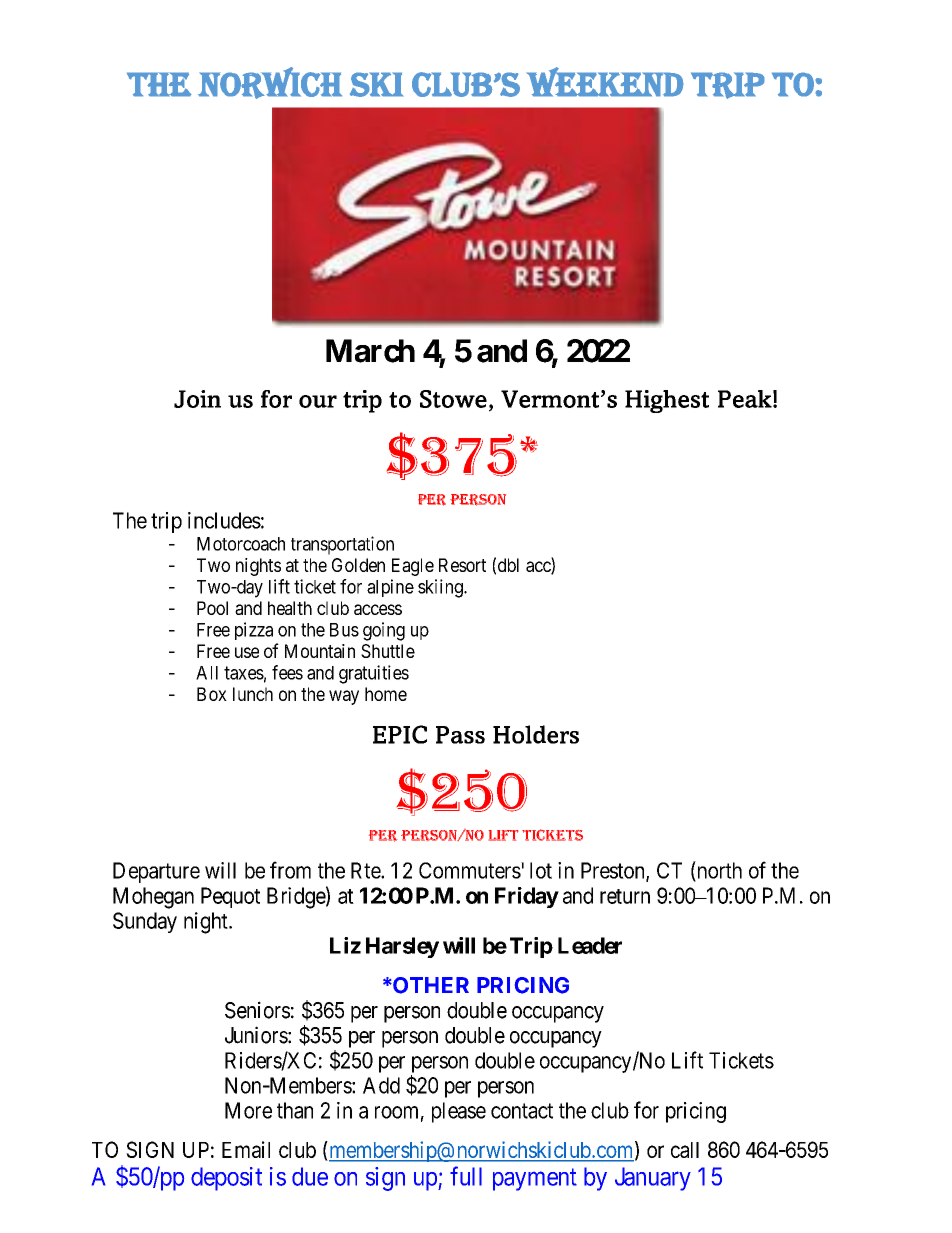 Image resolution: width=952 pixels, height=1233 pixels. I want to click on Holders, so click(536, 734).
